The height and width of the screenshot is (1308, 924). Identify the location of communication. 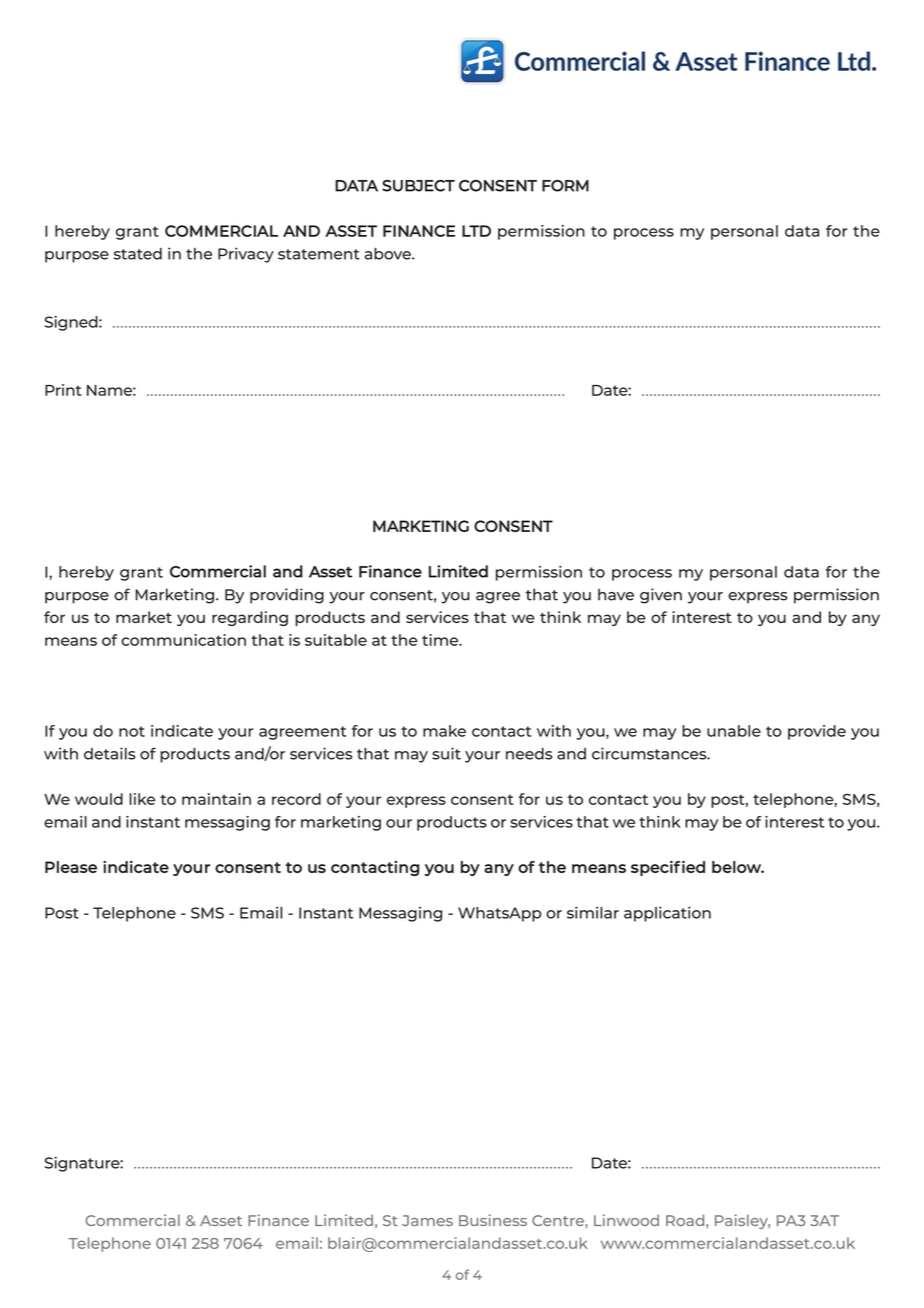
(183, 640).
